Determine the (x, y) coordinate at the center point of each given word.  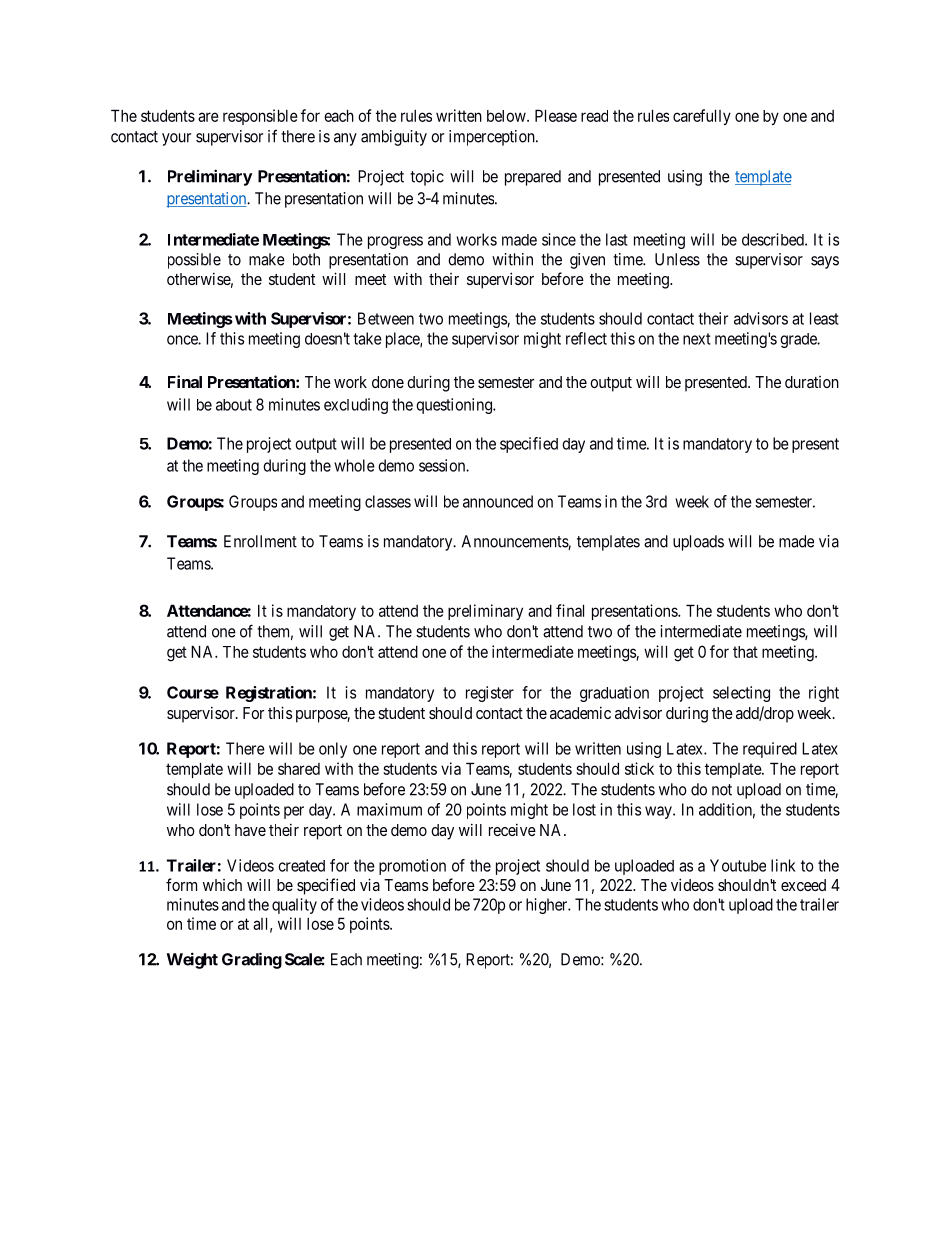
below (507, 116)
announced (498, 501)
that (745, 652)
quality (294, 906)
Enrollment (260, 541)
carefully (702, 117)
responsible (260, 117)
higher (548, 906)
